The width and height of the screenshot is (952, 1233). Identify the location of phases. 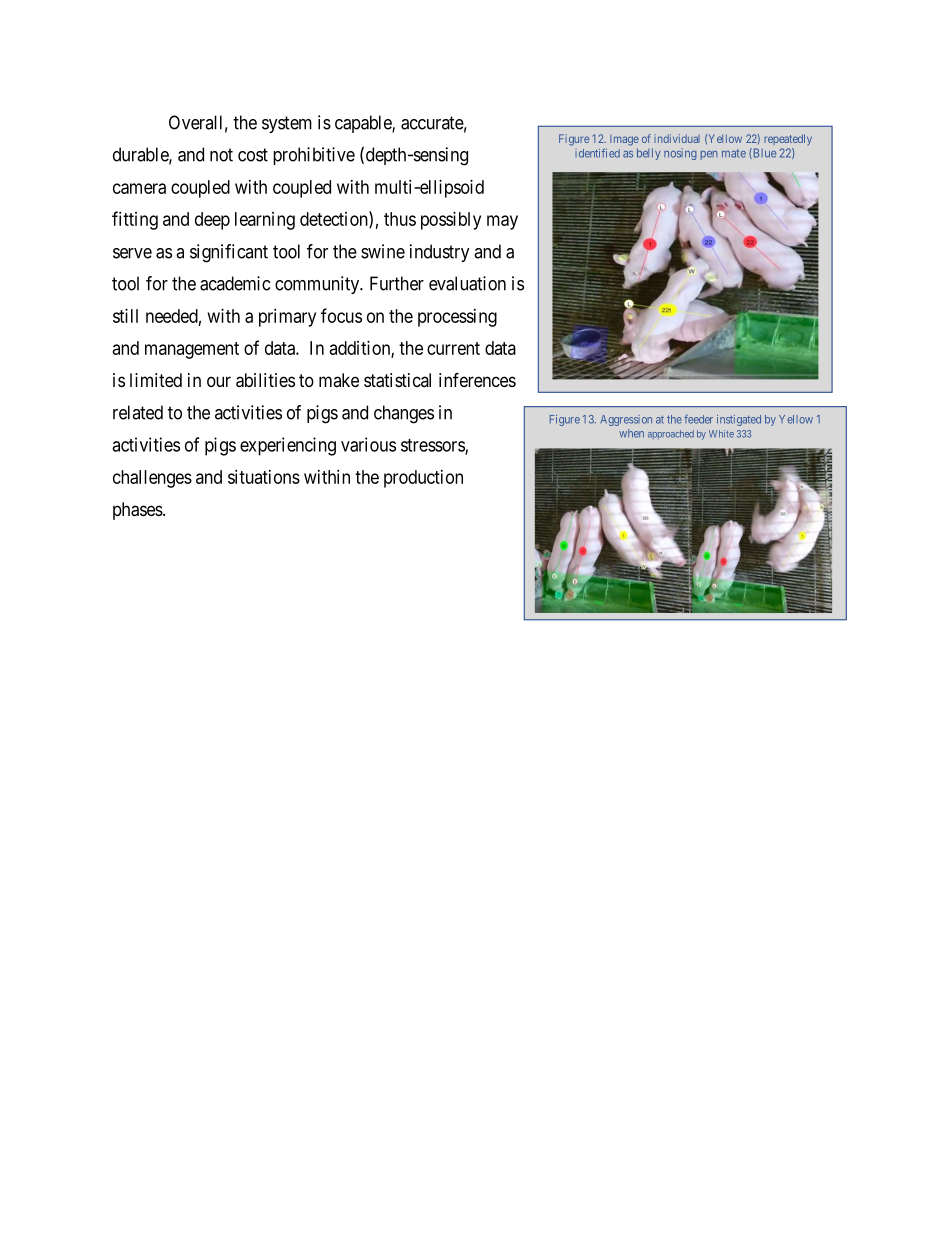
(138, 511).
